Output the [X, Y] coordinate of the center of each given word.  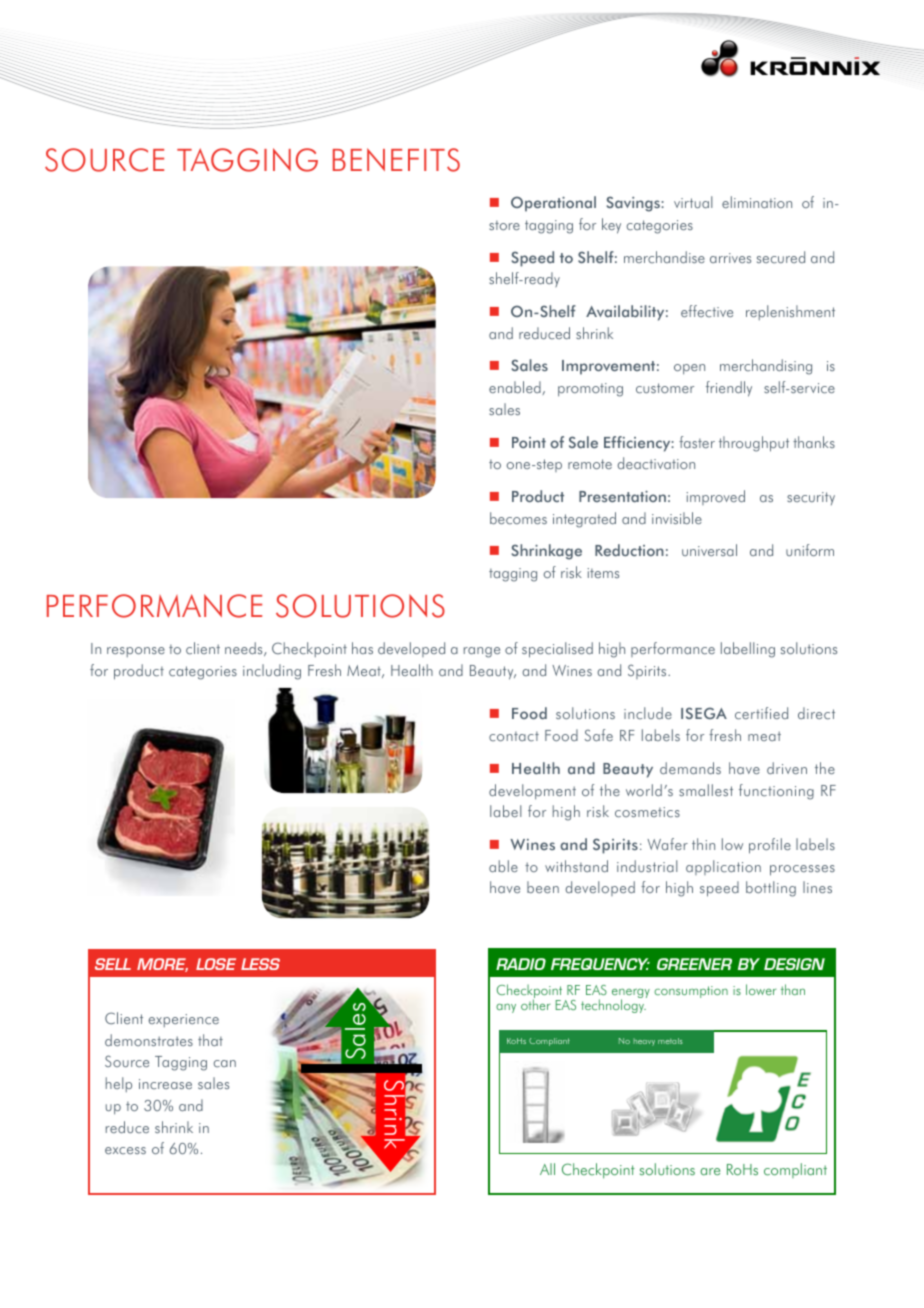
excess [125, 1150]
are [710, 1171]
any [506, 1008]
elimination [757, 202]
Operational [553, 204]
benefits [396, 160]
